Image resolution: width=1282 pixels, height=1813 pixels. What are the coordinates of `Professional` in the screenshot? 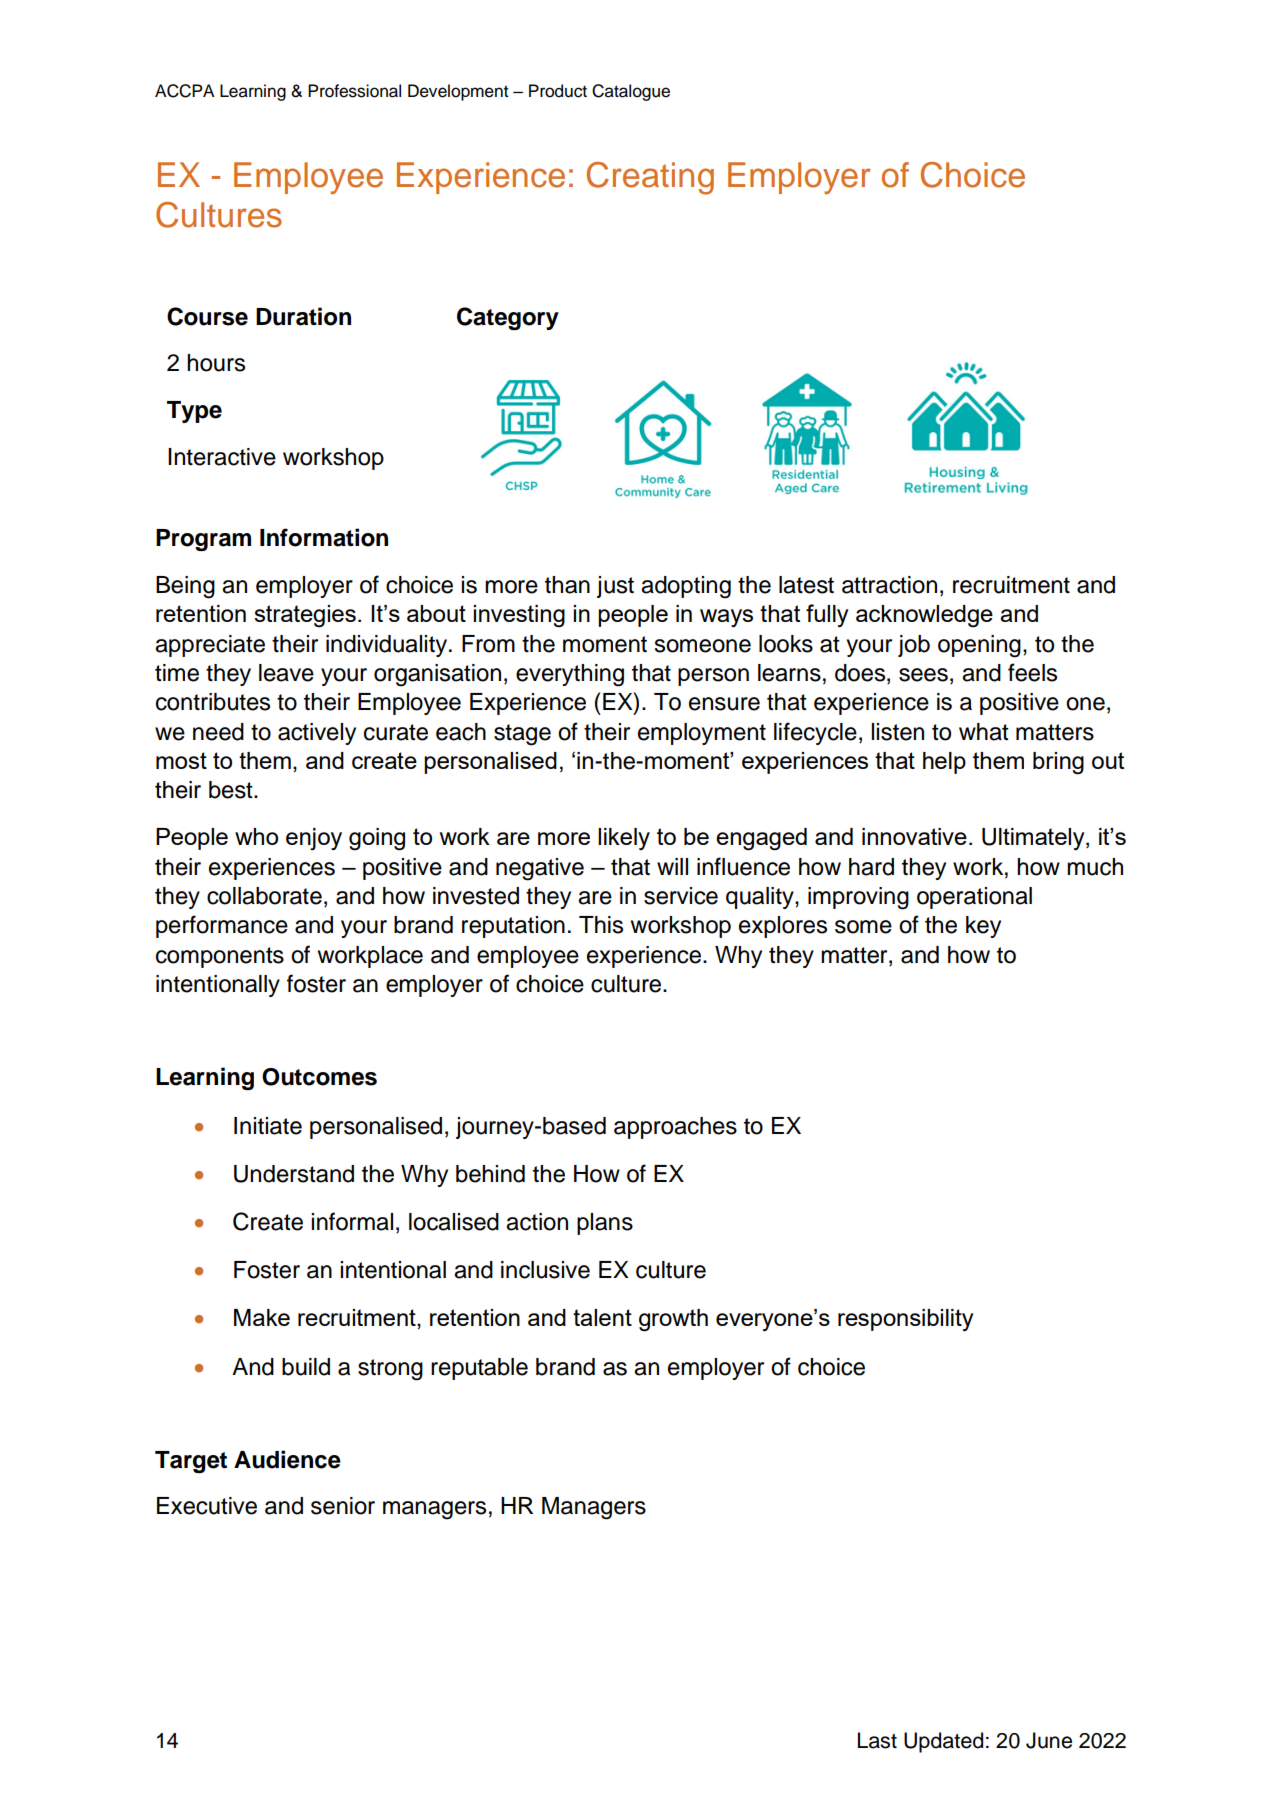 It's located at (354, 91).
